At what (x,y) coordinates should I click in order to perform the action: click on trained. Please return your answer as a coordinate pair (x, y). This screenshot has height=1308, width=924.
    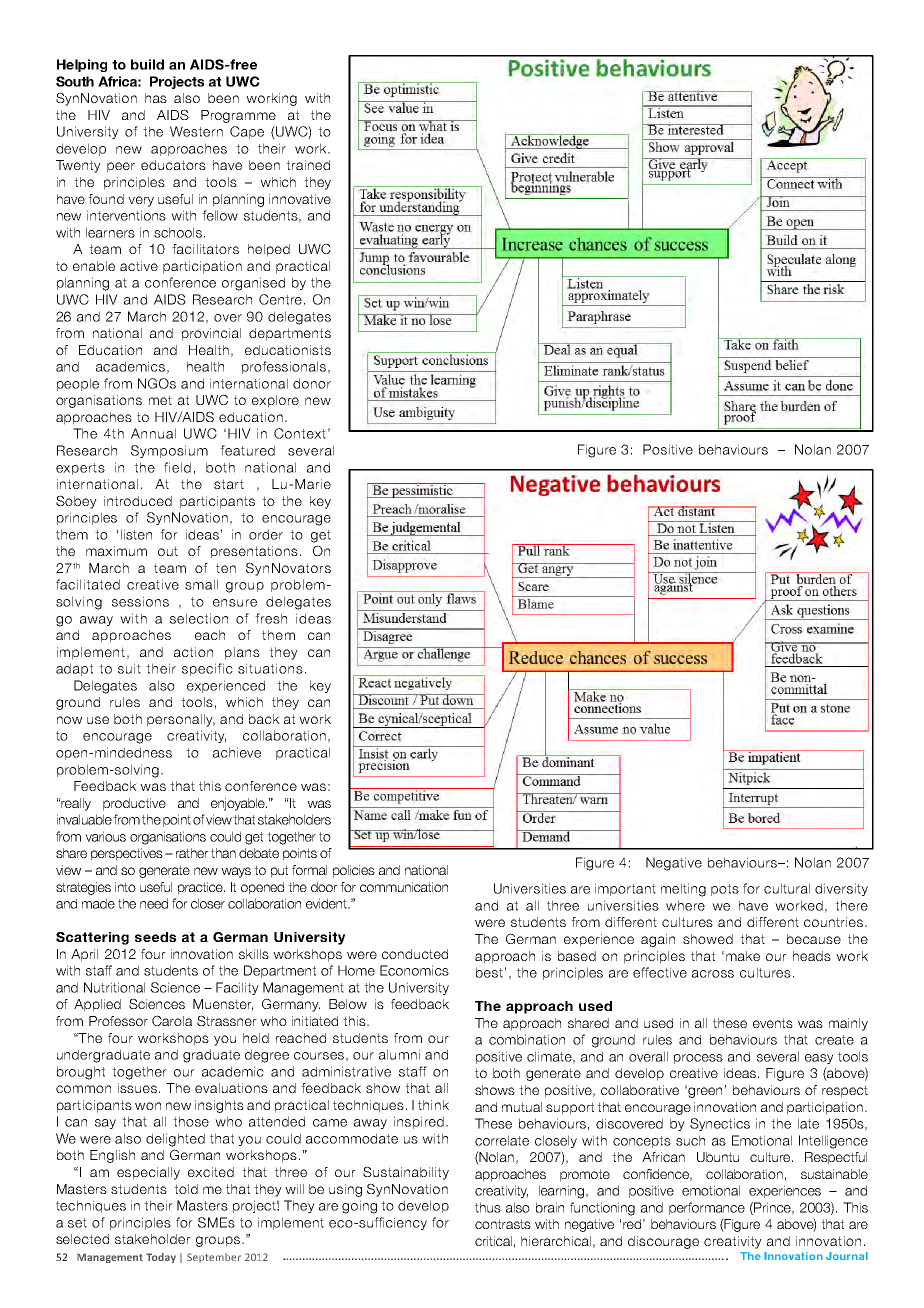
    Looking at the image, I should click on (308, 165).
